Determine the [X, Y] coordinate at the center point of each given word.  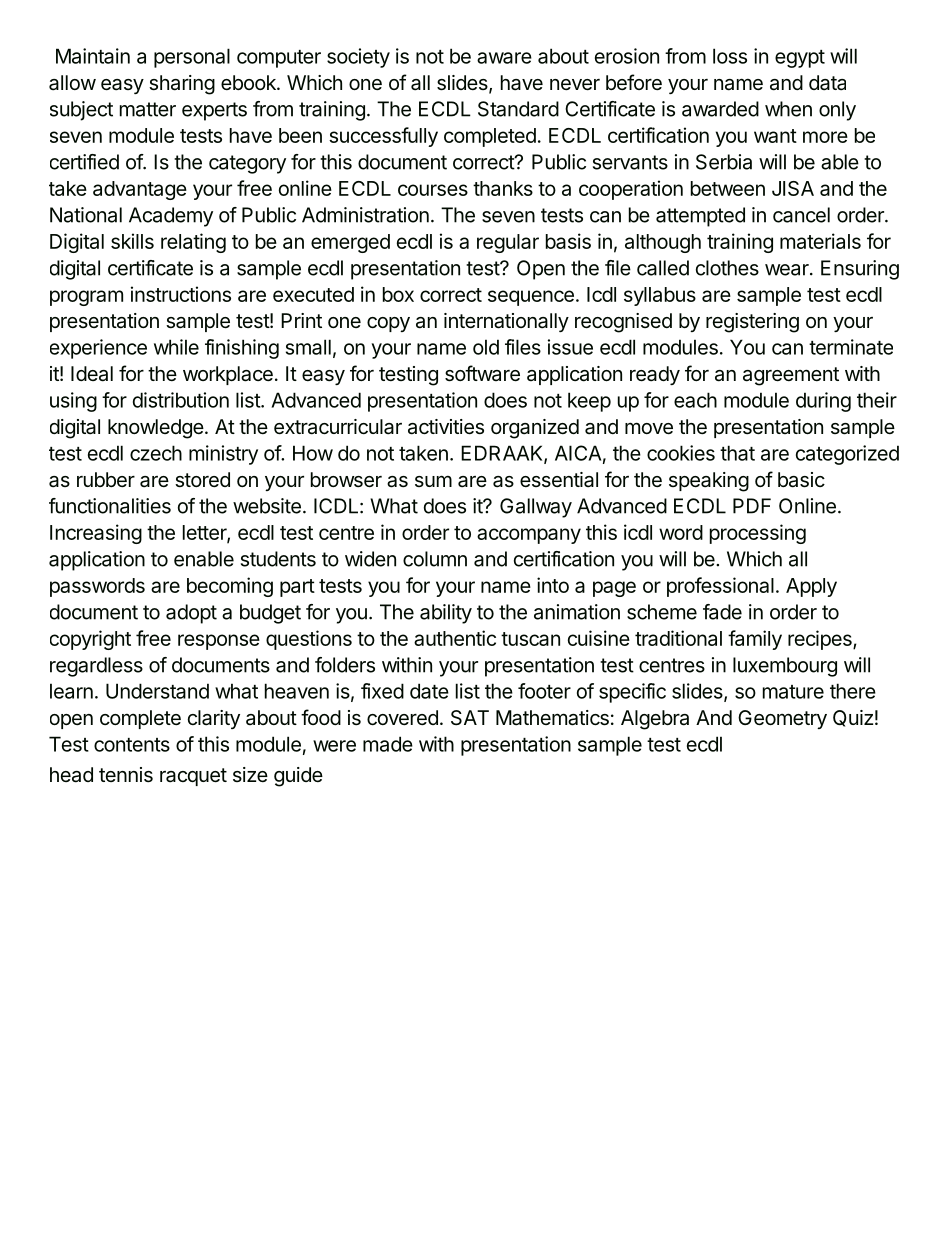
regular [508, 243]
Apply [811, 587]
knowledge [156, 429]
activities [446, 427]
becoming [230, 587]
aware [504, 58]
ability [446, 614]
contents [132, 745]
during [823, 402]
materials [820, 241]
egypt [800, 59]
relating [193, 243]
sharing [182, 85]
